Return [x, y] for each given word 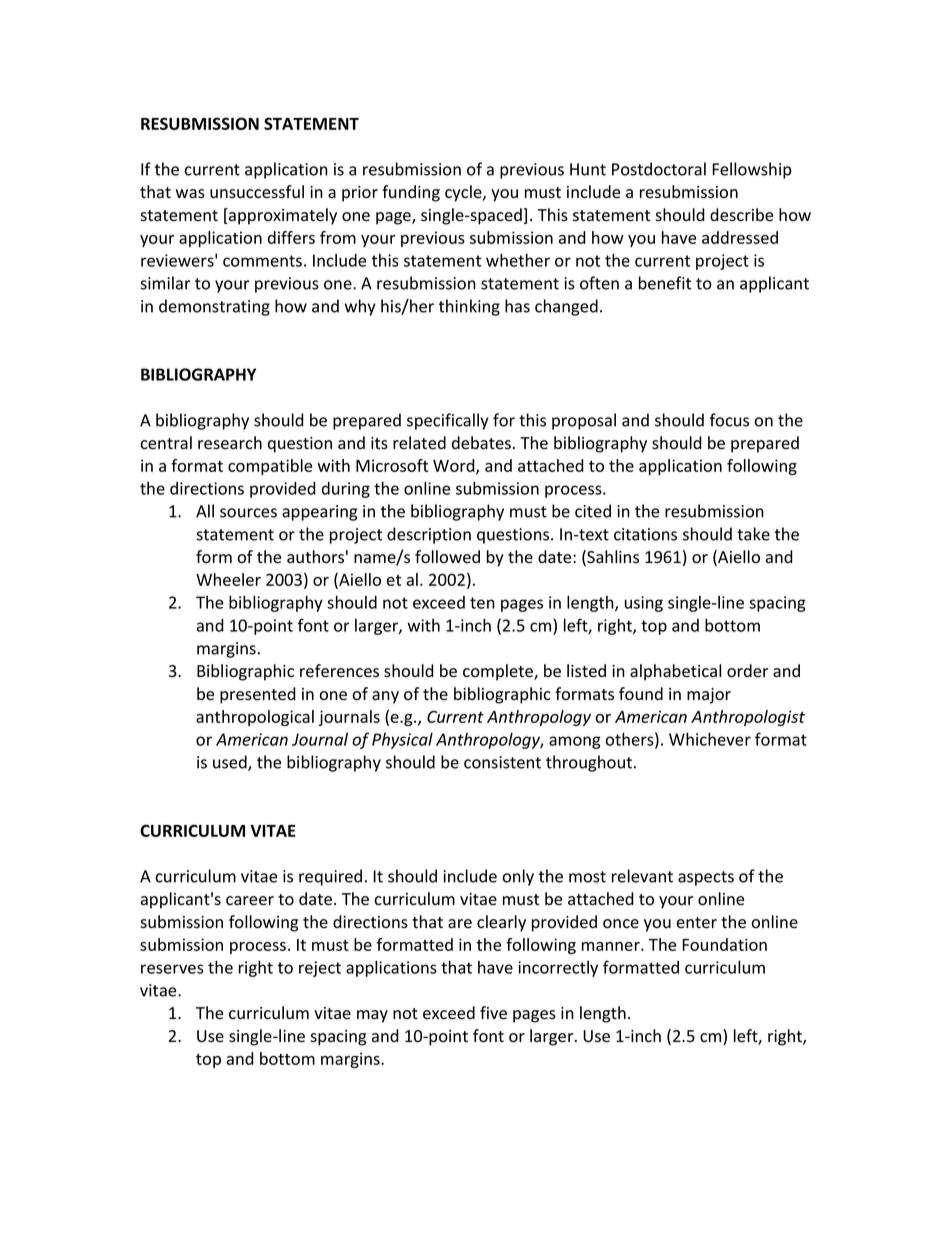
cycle [464, 193]
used [231, 763]
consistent [502, 762]
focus [729, 420]
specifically [448, 421]
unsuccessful [257, 192]
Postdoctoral [659, 169]
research [230, 443]
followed [447, 557]
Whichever [710, 739]
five [493, 1013]
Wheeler [228, 579]
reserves [172, 969]
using [644, 604]
